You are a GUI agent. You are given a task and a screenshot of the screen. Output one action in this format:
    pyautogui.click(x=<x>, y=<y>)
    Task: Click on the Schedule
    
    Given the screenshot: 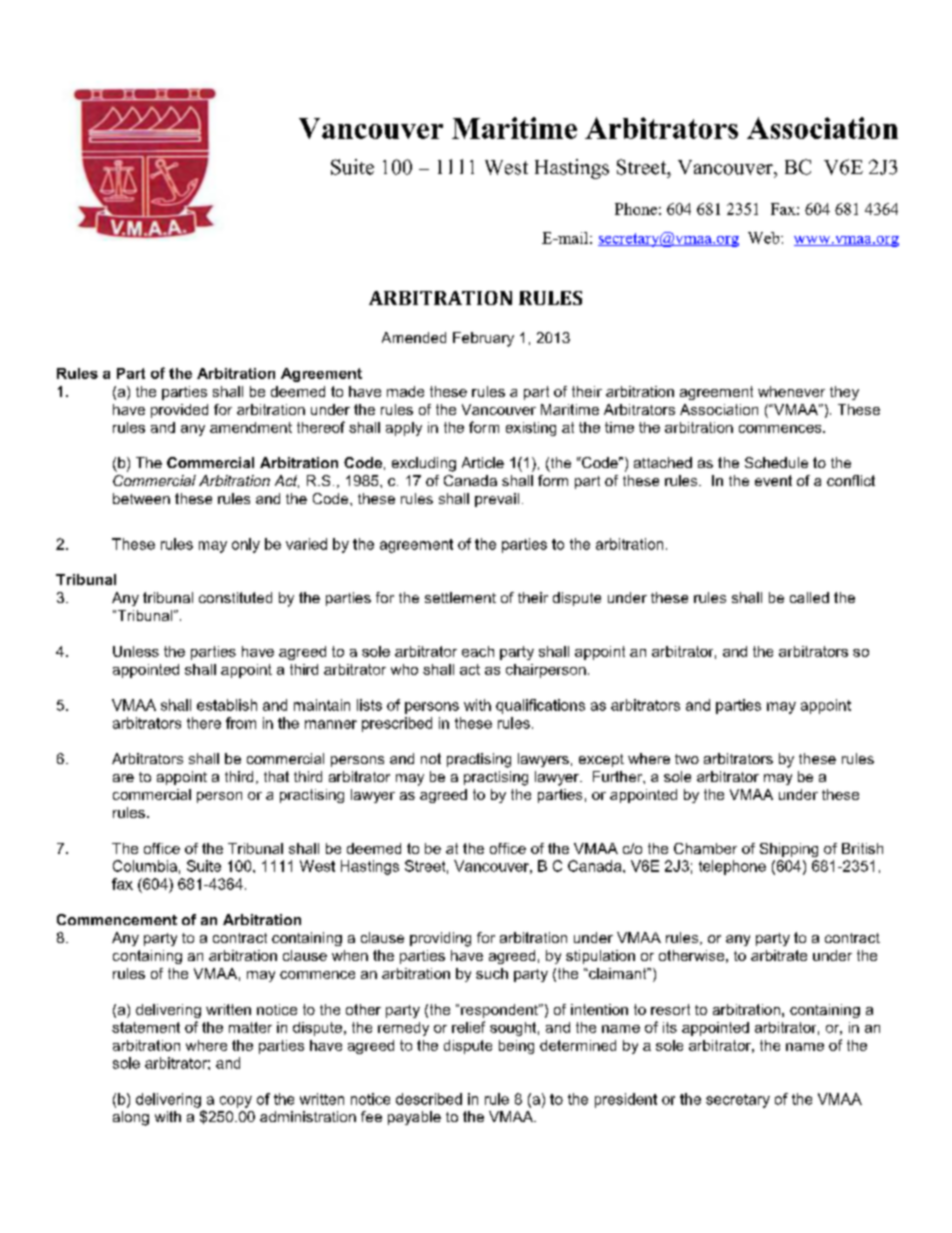 What is the action you would take?
    pyautogui.click(x=776, y=462)
